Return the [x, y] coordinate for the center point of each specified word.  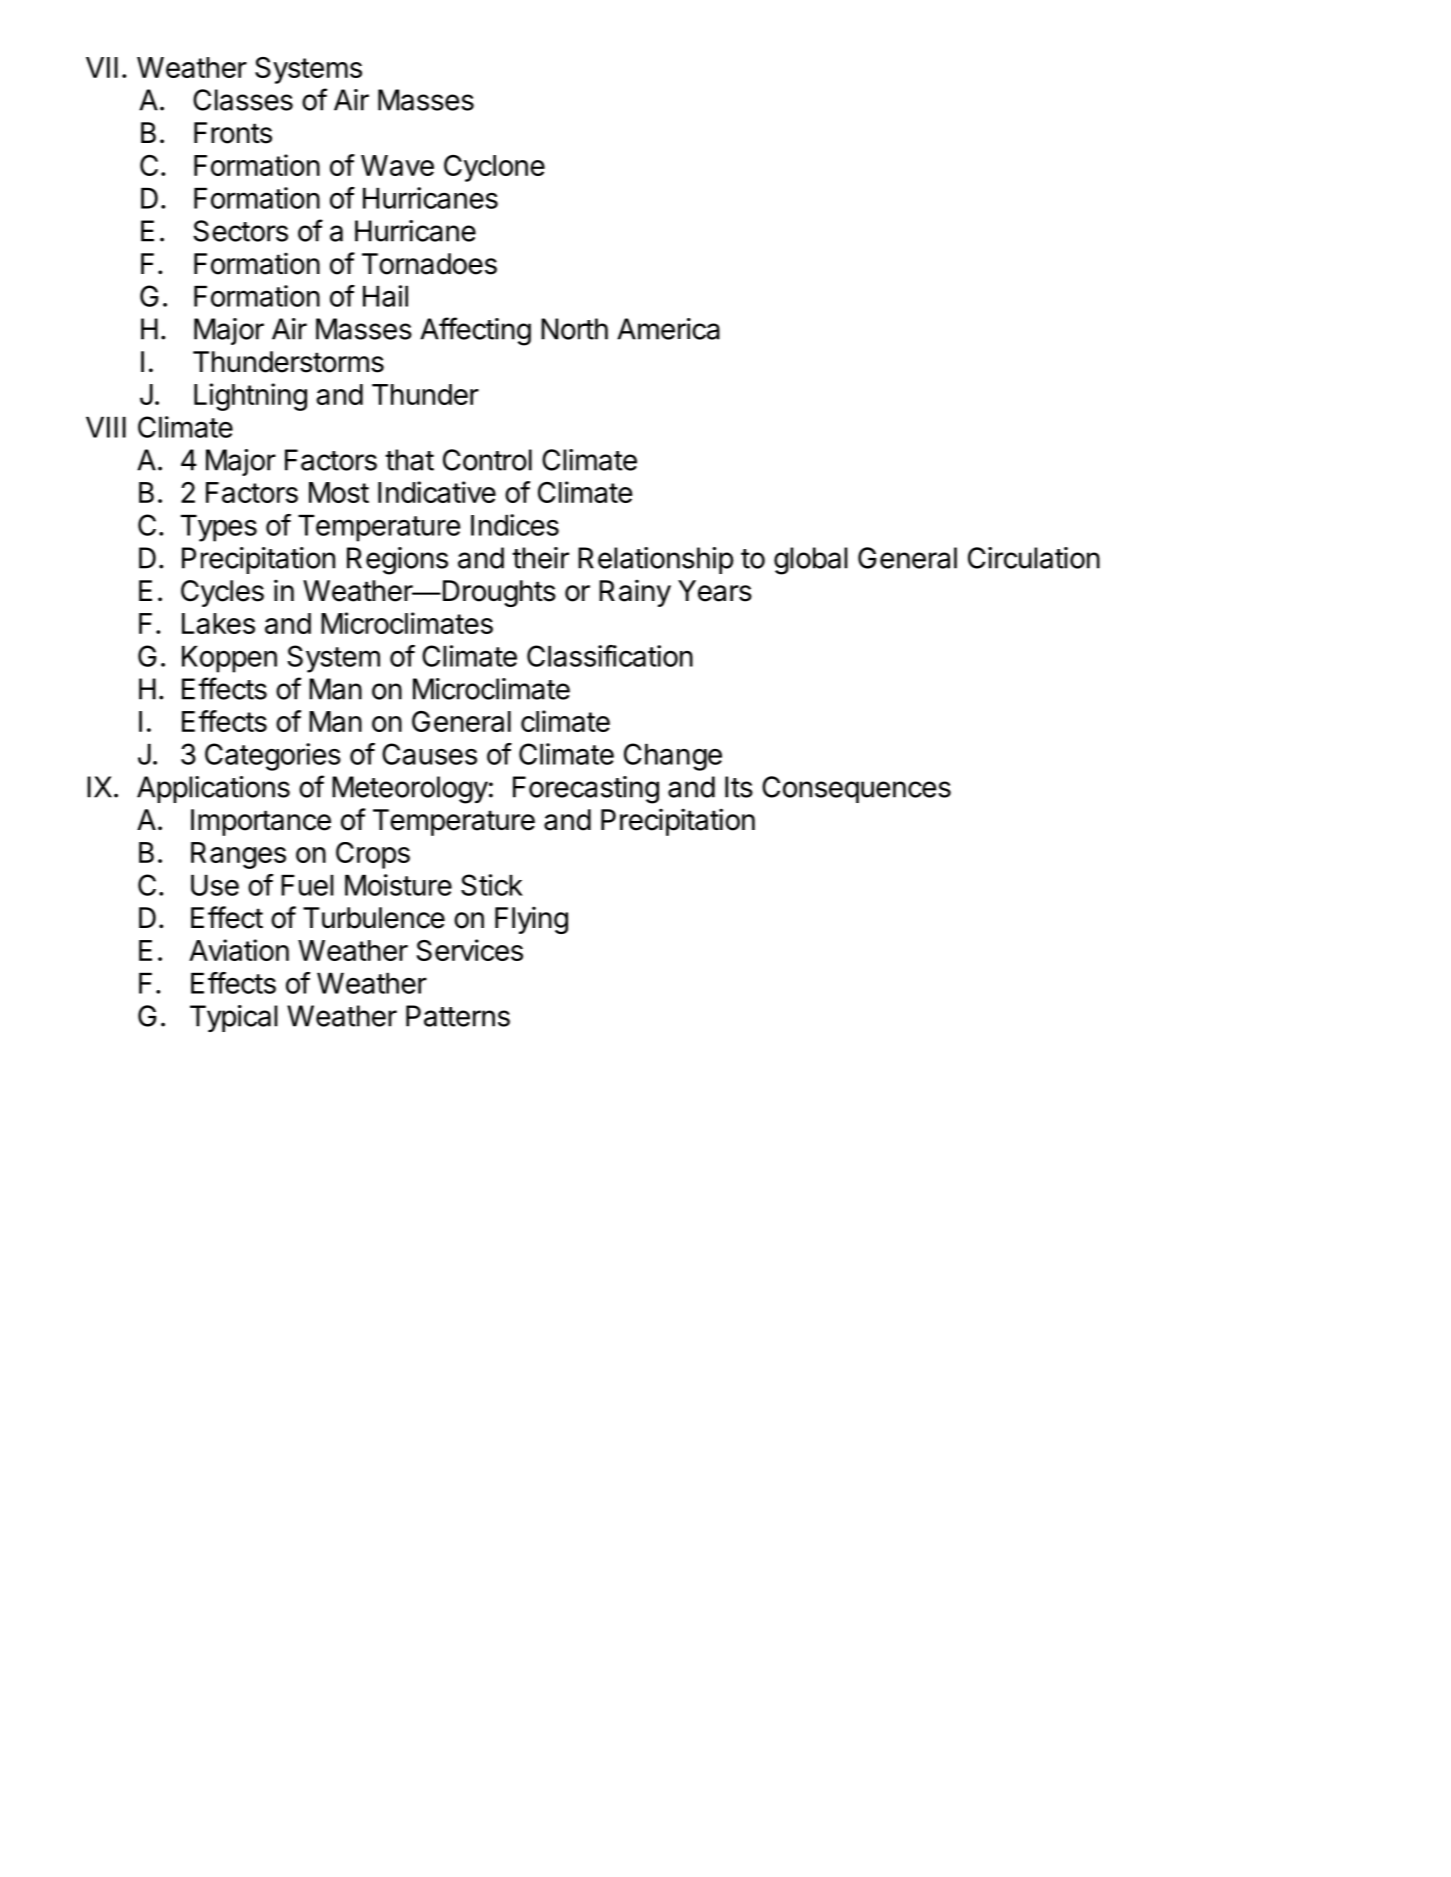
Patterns [458, 1016]
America [668, 329]
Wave [397, 165]
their [540, 558]
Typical [234, 1018]
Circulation [1034, 558]
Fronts [233, 133]
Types [219, 528]
